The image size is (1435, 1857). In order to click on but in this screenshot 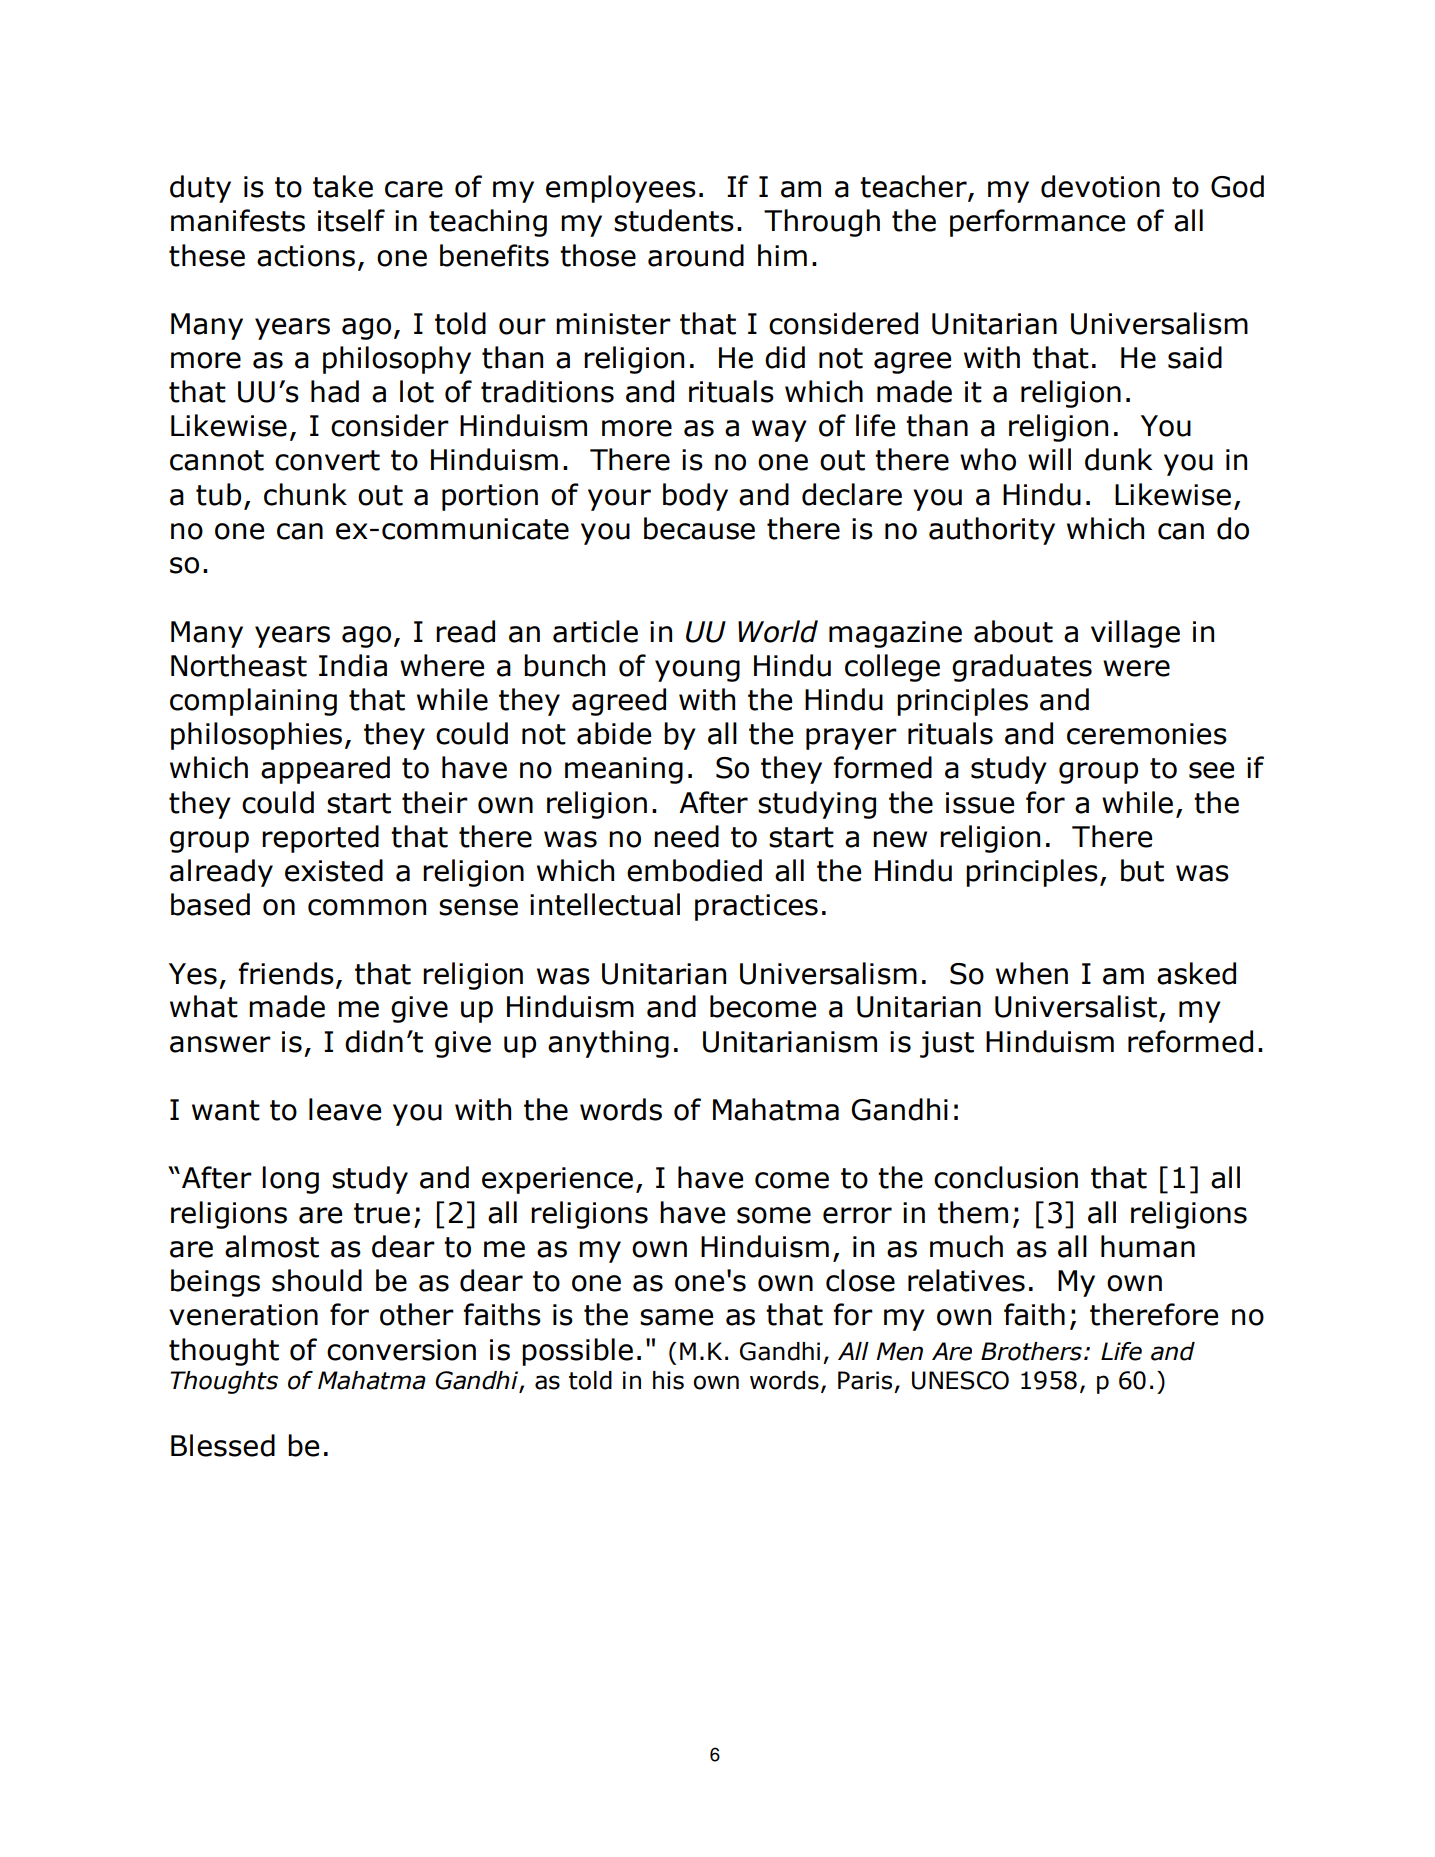, I will do `click(1142, 870)`.
